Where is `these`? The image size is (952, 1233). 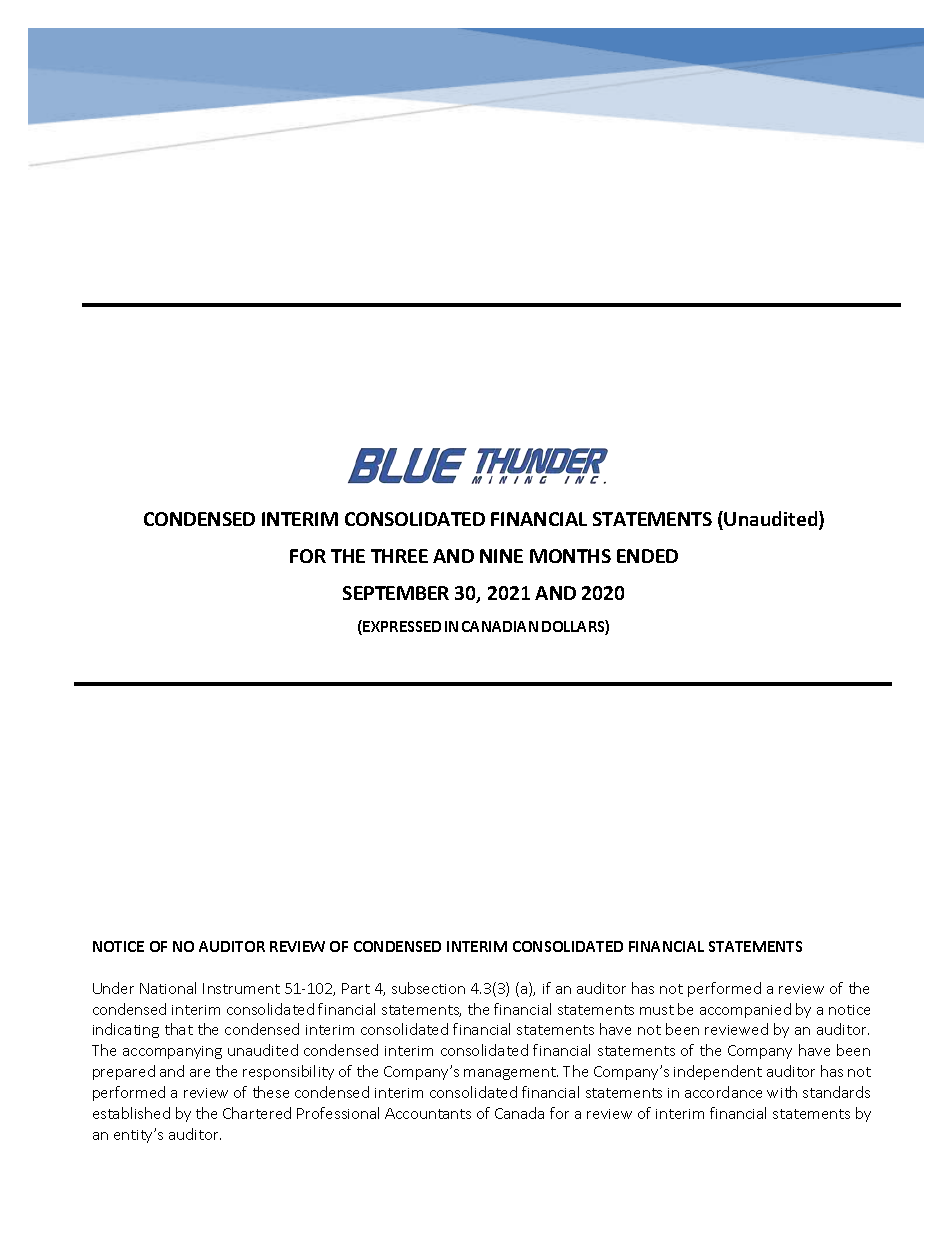 these is located at coordinates (271, 1092).
